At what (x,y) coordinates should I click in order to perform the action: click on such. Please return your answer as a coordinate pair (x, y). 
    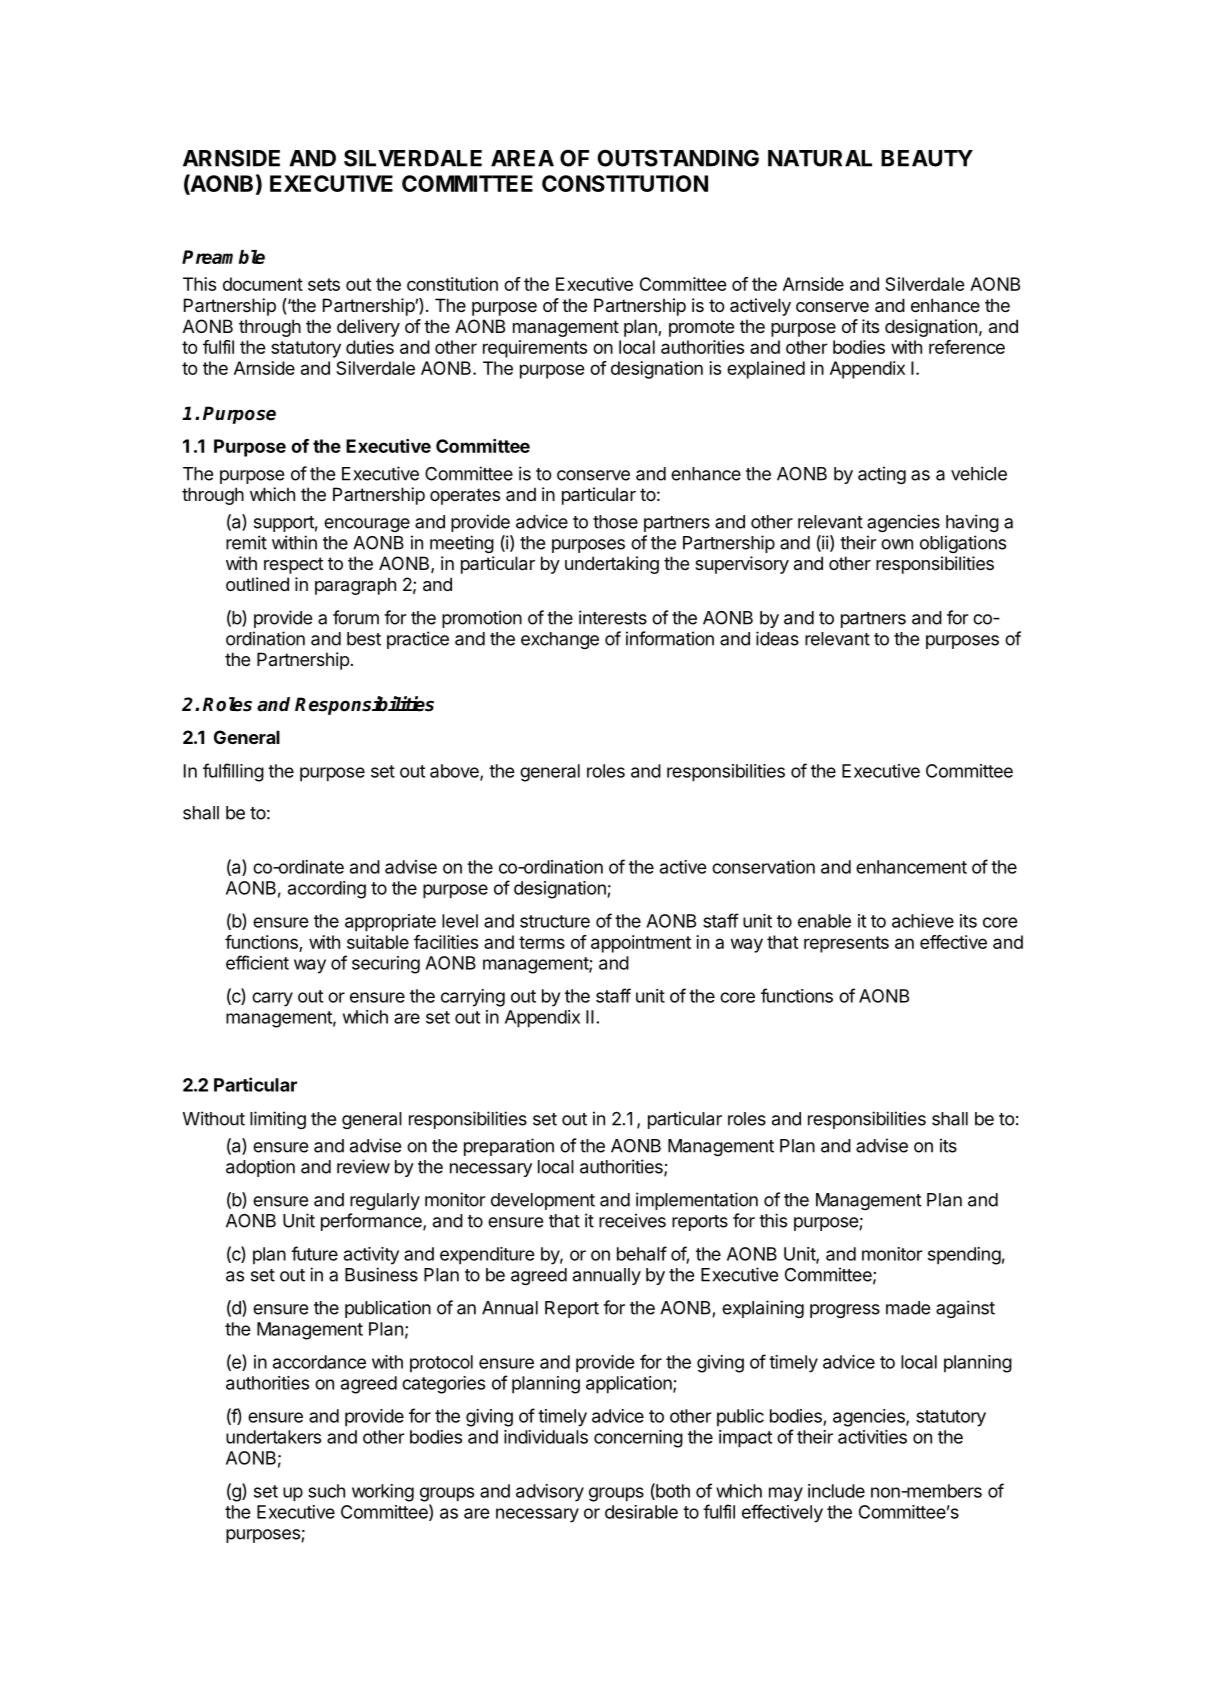
    Looking at the image, I should click on (326, 1491).
